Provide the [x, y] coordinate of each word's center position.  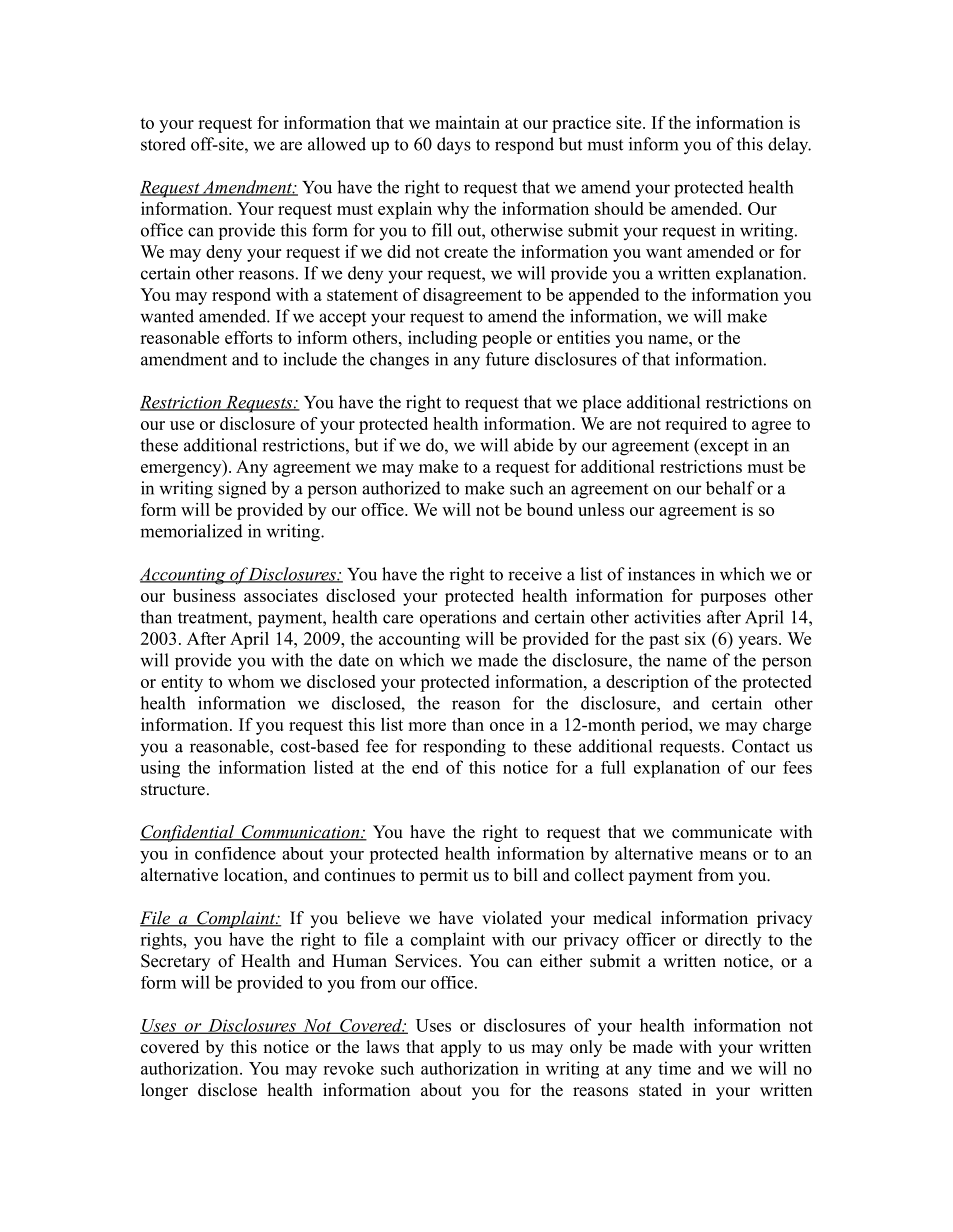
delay [789, 146]
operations [458, 619]
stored [163, 144]
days [454, 145]
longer [164, 1091]
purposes [733, 599]
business [204, 595]
